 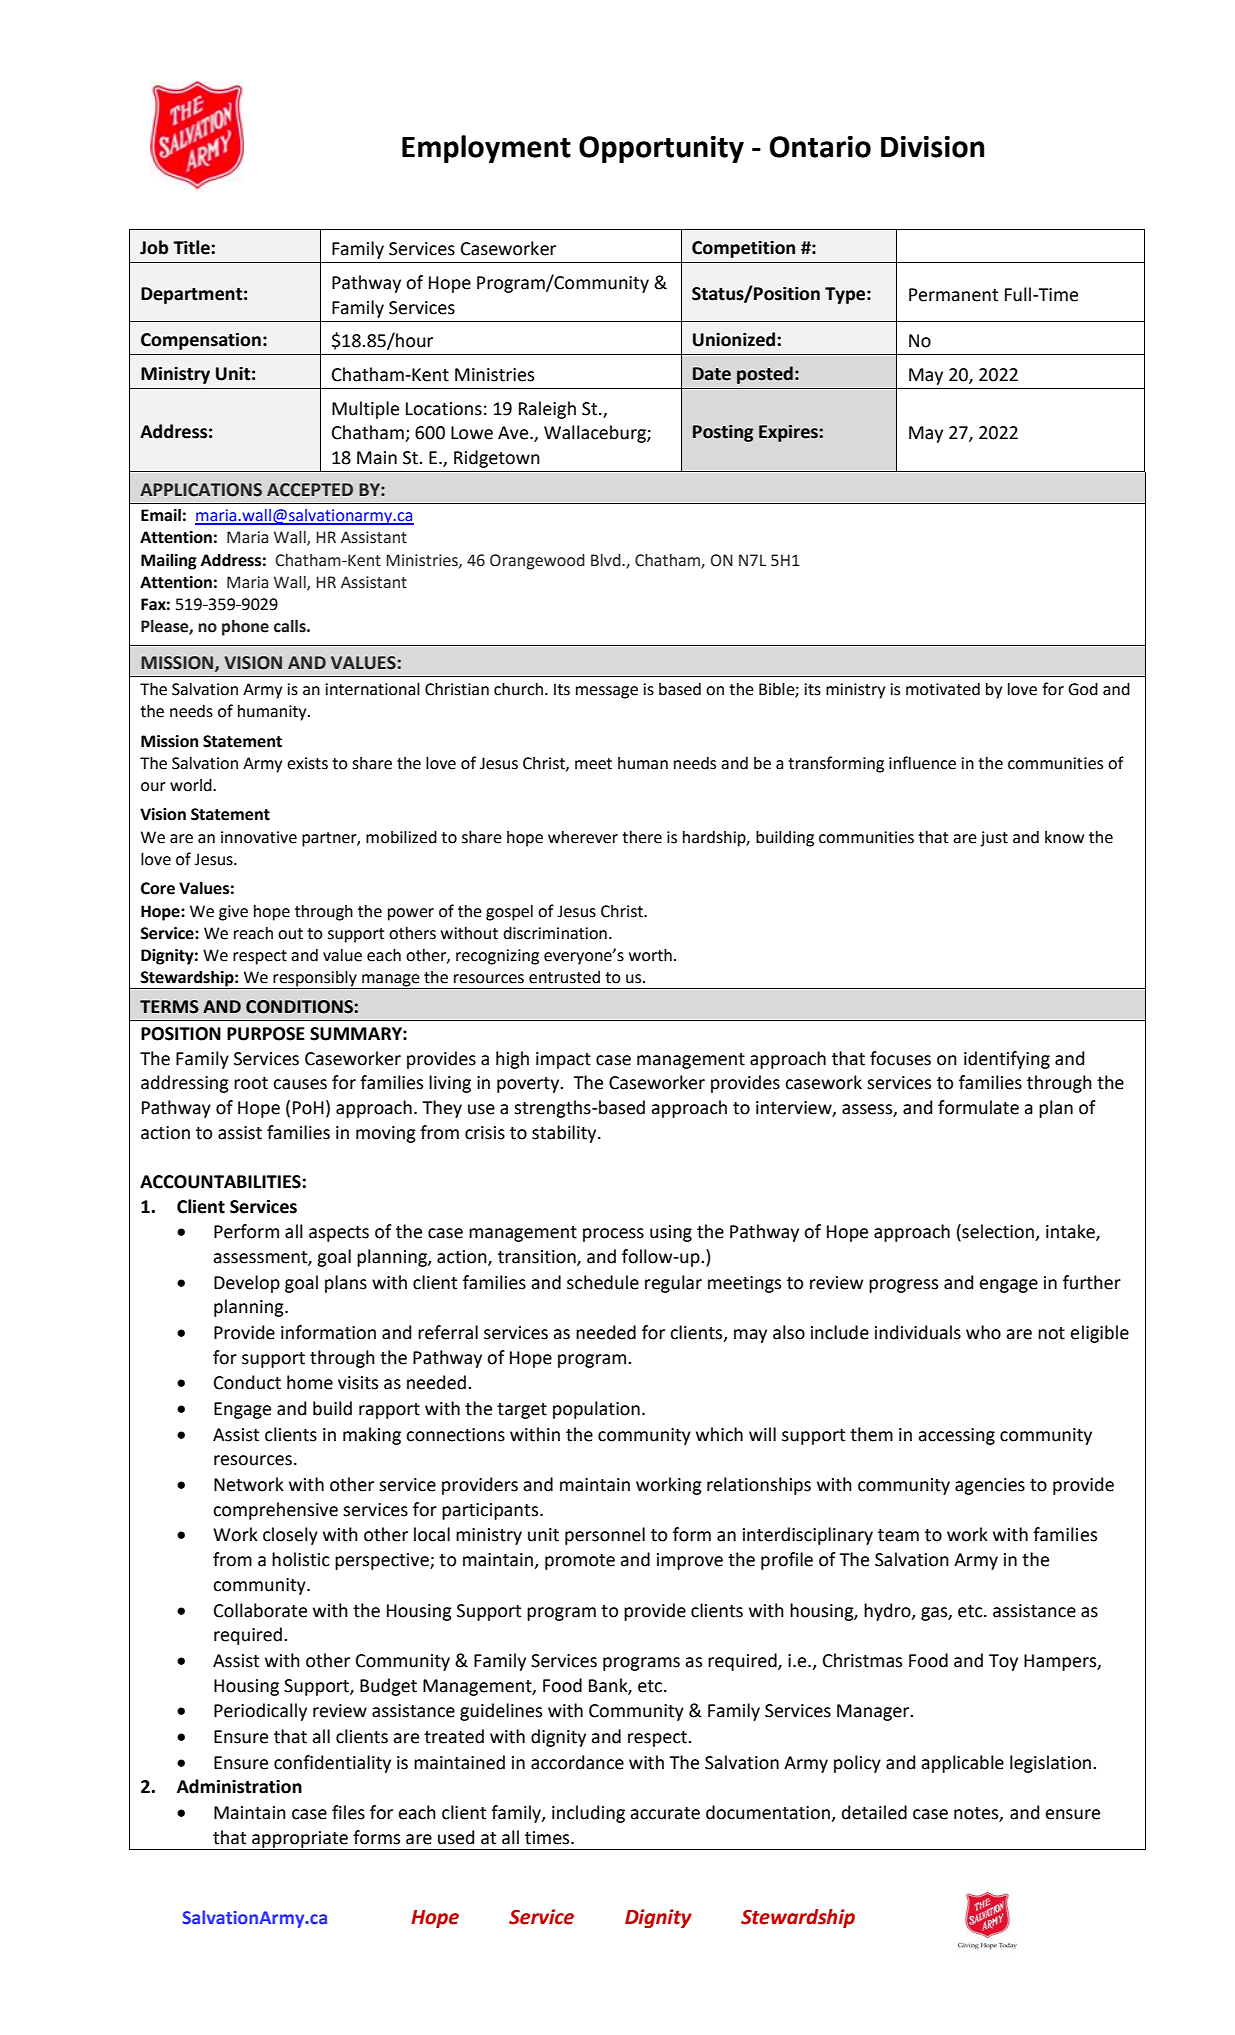 What do you see at coordinates (953, 295) in the screenshot?
I see `Permanent` at bounding box center [953, 295].
